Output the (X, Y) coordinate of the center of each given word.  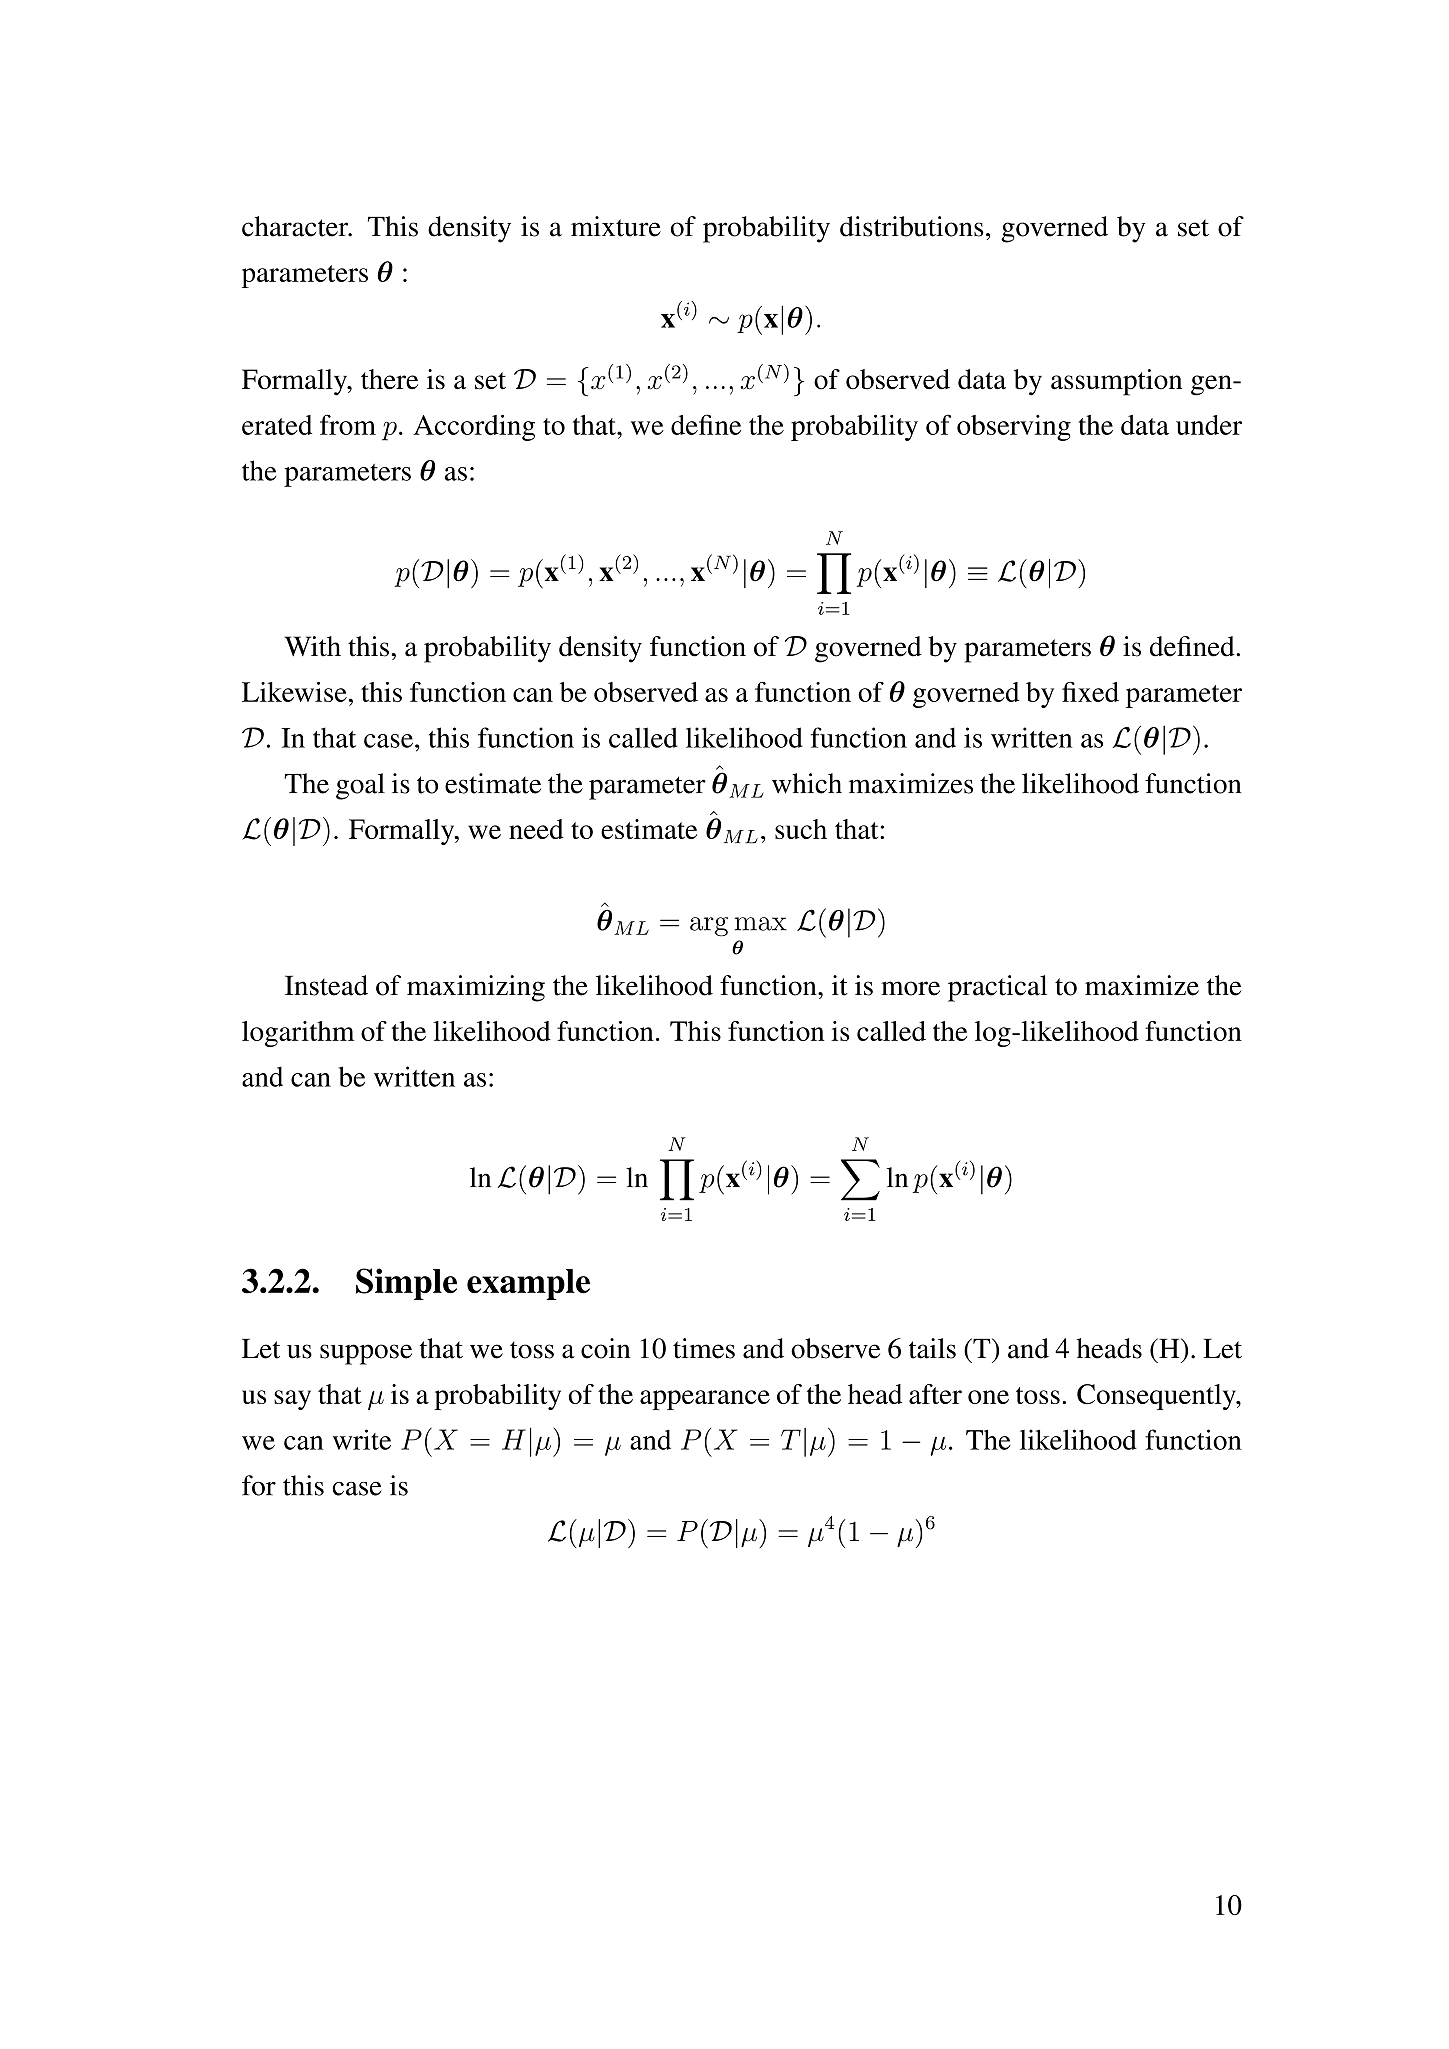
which (807, 783)
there (389, 379)
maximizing (476, 988)
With (312, 646)
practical (997, 988)
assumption (1116, 382)
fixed (1090, 692)
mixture (616, 226)
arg (709, 927)
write (362, 1439)
